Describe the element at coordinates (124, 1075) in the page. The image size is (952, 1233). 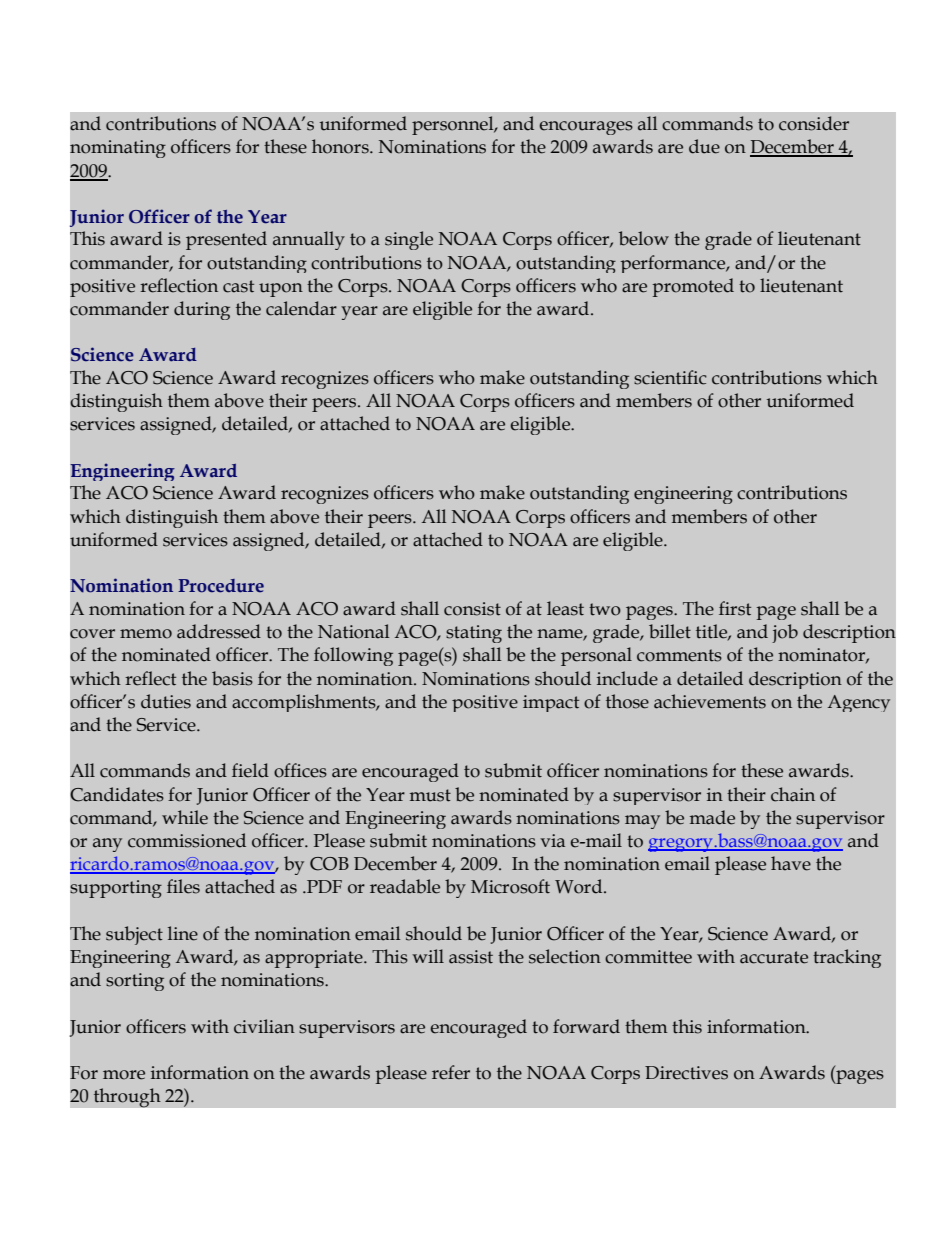
I see `more` at that location.
